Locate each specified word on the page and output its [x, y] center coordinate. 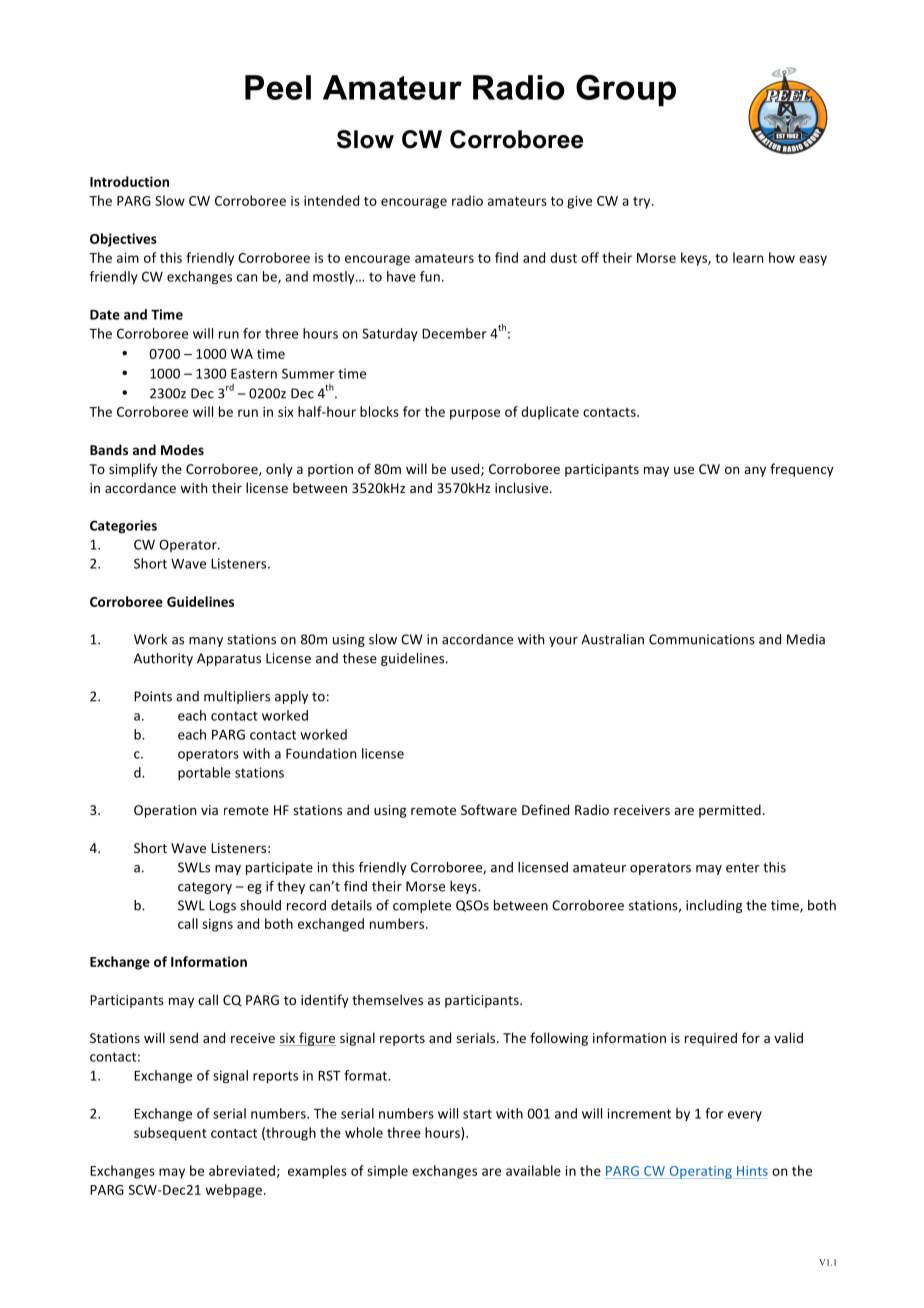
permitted [730, 811]
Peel [278, 87]
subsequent [170, 1134]
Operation [165, 811]
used [466, 469]
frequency [802, 470]
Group [626, 90]
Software [489, 809]
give [579, 202]
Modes [182, 449]
